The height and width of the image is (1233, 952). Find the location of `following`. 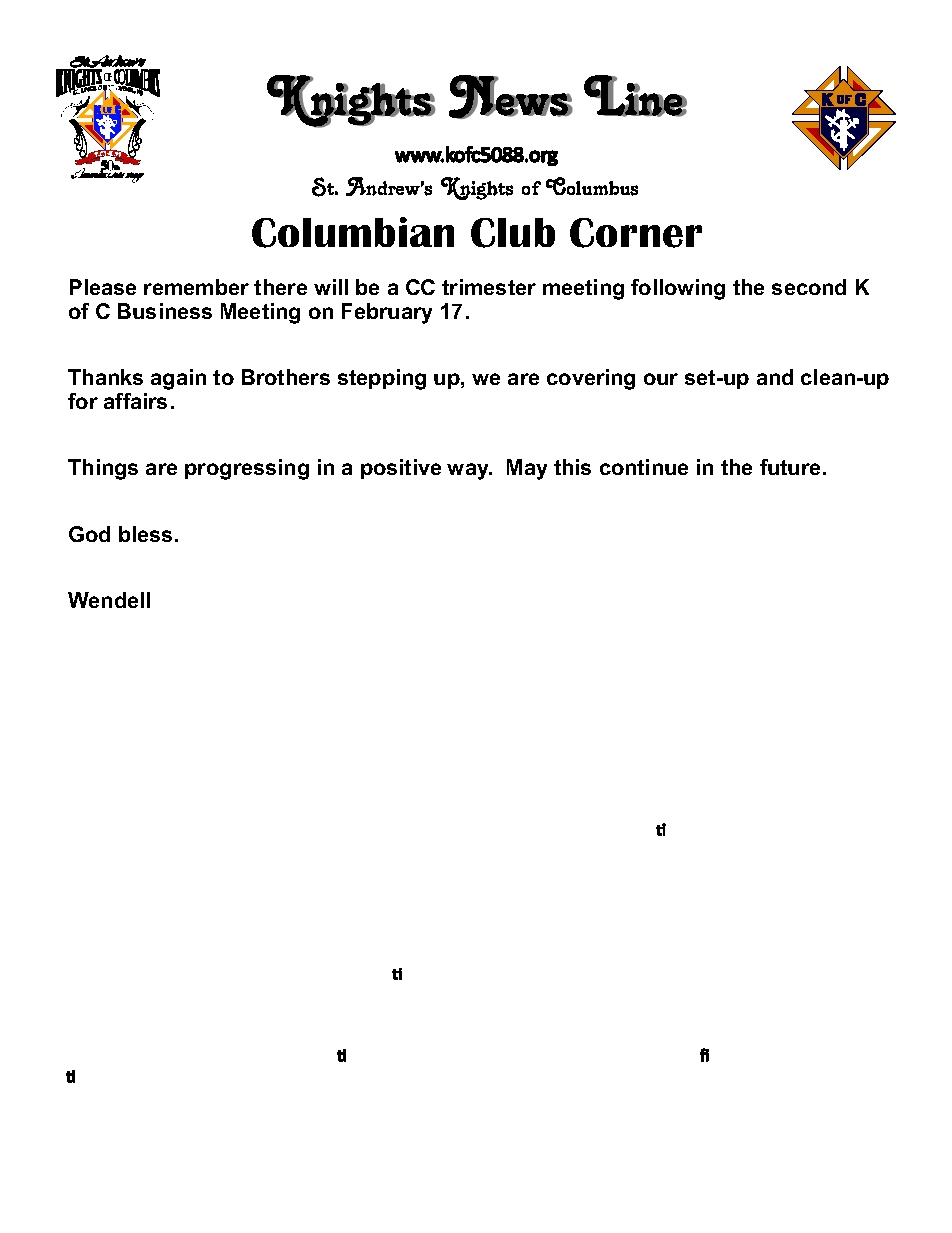

following is located at coordinates (678, 289).
